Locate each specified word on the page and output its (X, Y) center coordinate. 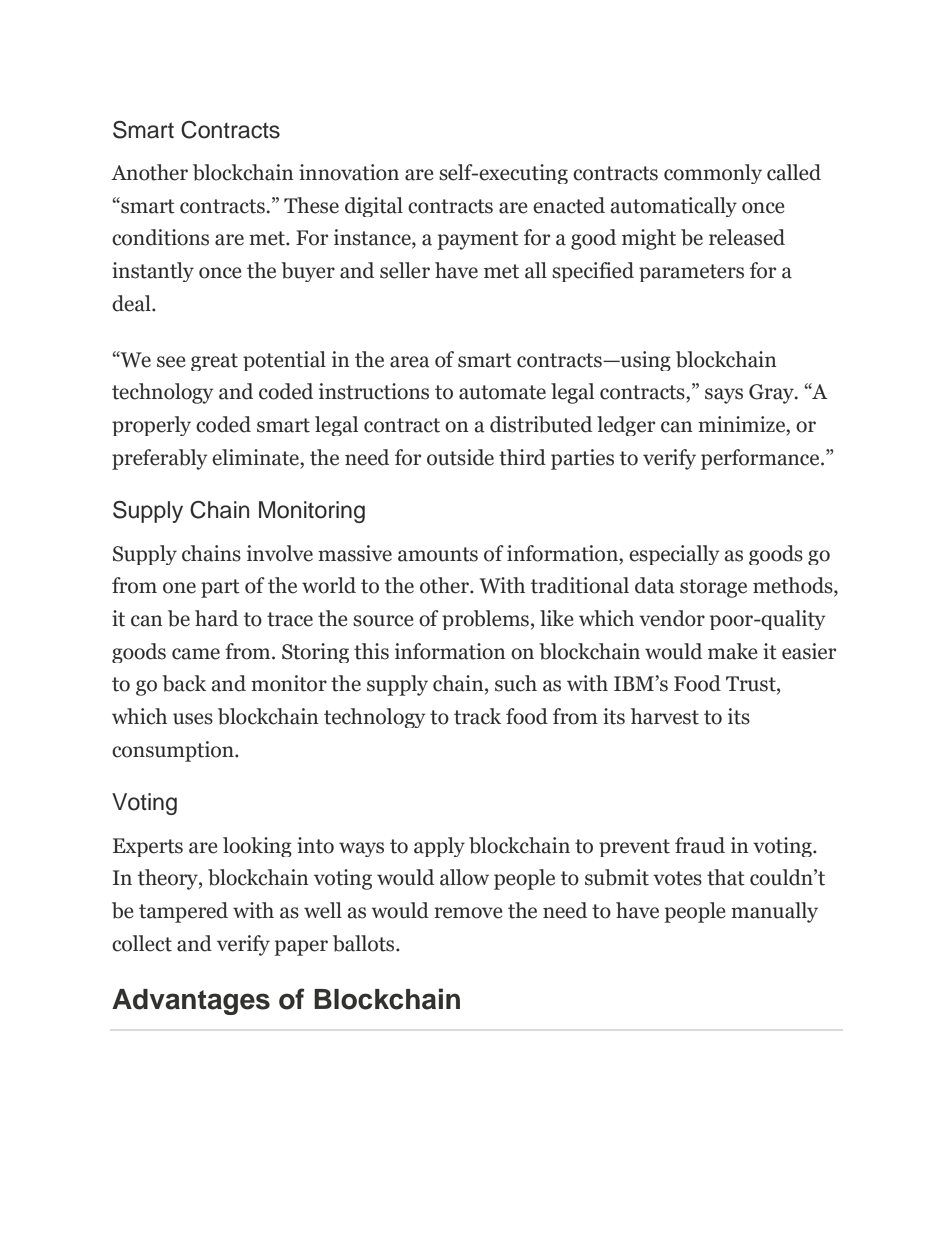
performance (761, 459)
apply (439, 847)
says (724, 396)
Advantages (191, 1002)
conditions (160, 237)
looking (257, 847)
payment (478, 240)
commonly (713, 174)
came (196, 654)
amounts (438, 554)
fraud (700, 845)
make (733, 651)
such (516, 683)
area (410, 362)
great (214, 362)
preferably (159, 459)
